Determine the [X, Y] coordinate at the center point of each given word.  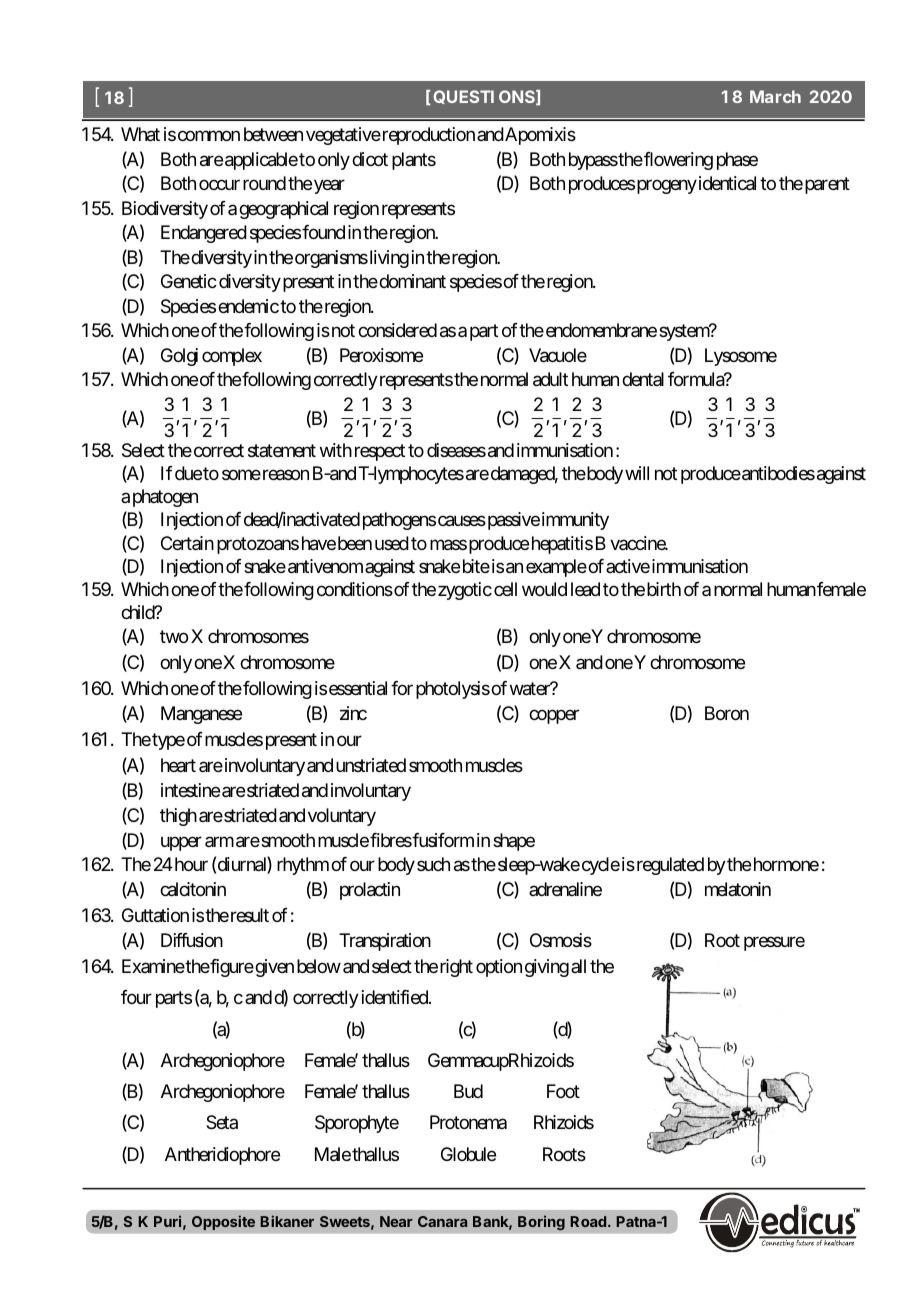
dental [643, 379]
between [273, 134]
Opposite [223, 1222]
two [174, 636]
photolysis [453, 690]
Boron [727, 713]
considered [397, 330]
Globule [468, 1154]
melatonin [738, 889]
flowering [677, 161]
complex [232, 357]
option [499, 968]
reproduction [427, 136]
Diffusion [192, 940]
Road [589, 1221]
